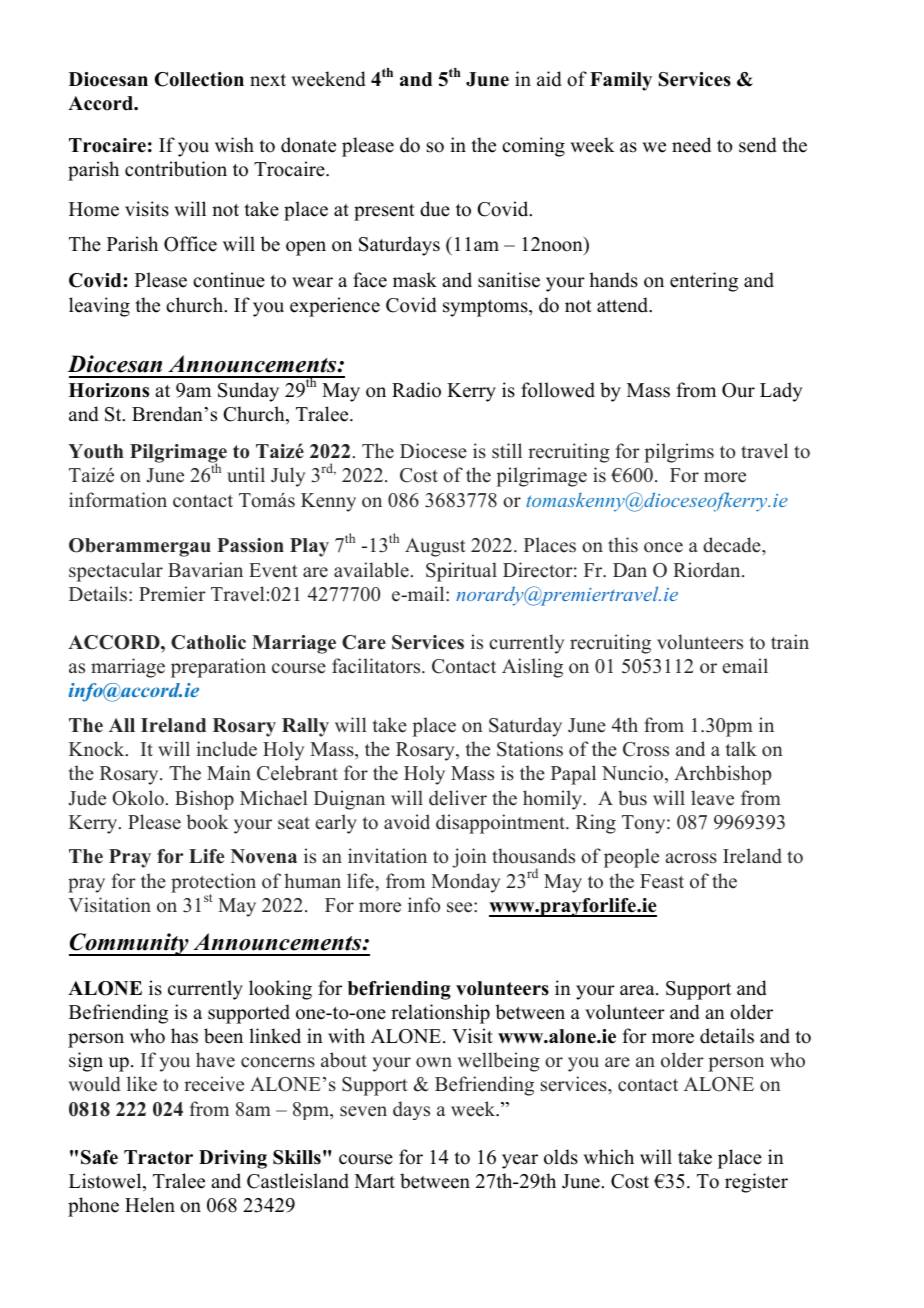  Describe the element at coordinates (416, 390) in the screenshot. I see `Radio` at that location.
